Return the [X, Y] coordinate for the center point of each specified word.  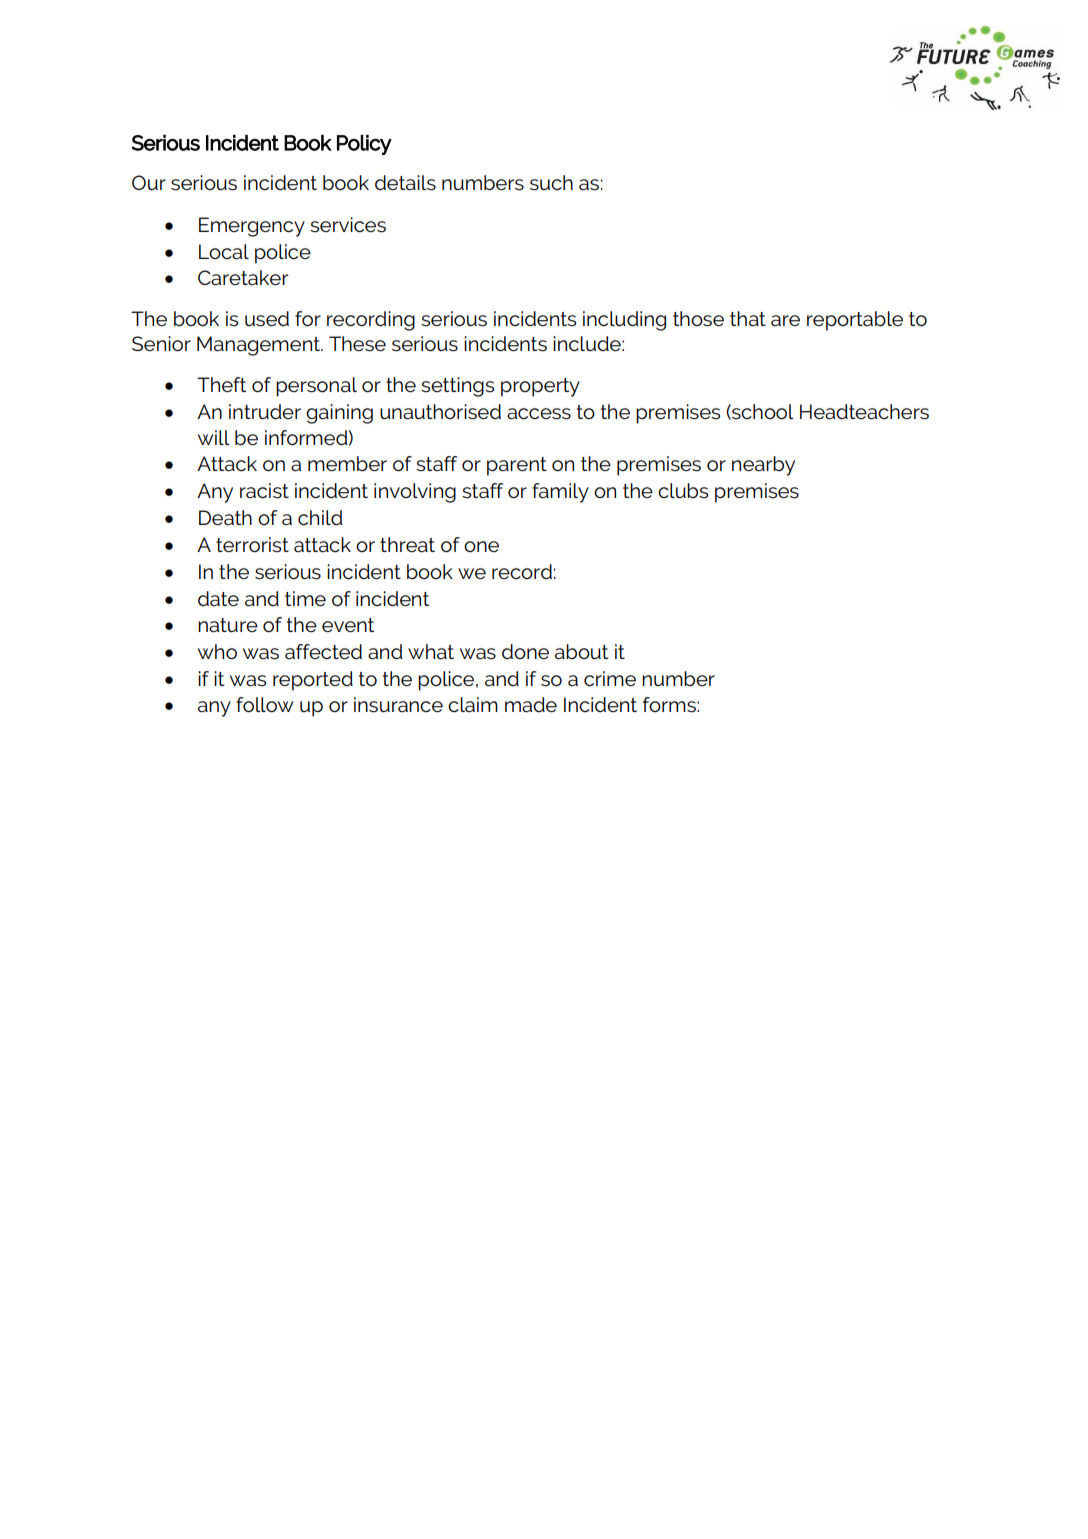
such [551, 183]
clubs [683, 491]
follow [265, 705]
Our [149, 183]
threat [407, 545]
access [539, 414]
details [405, 183]
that [748, 319]
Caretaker [243, 278]
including [624, 321]
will [213, 437]
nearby [763, 466]
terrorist [252, 545]
